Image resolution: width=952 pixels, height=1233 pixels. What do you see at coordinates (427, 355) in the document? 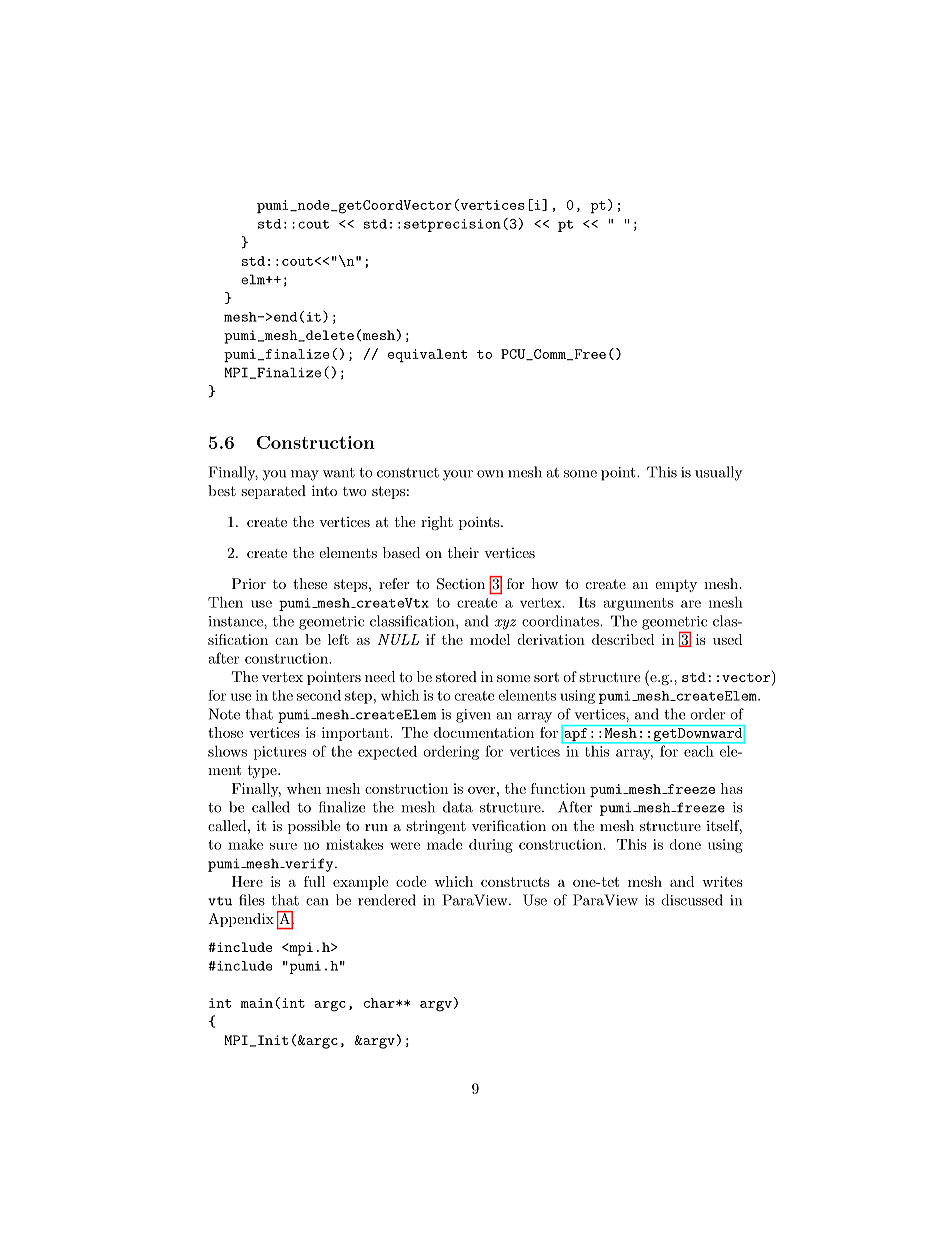
I see `equivalent` at bounding box center [427, 355].
